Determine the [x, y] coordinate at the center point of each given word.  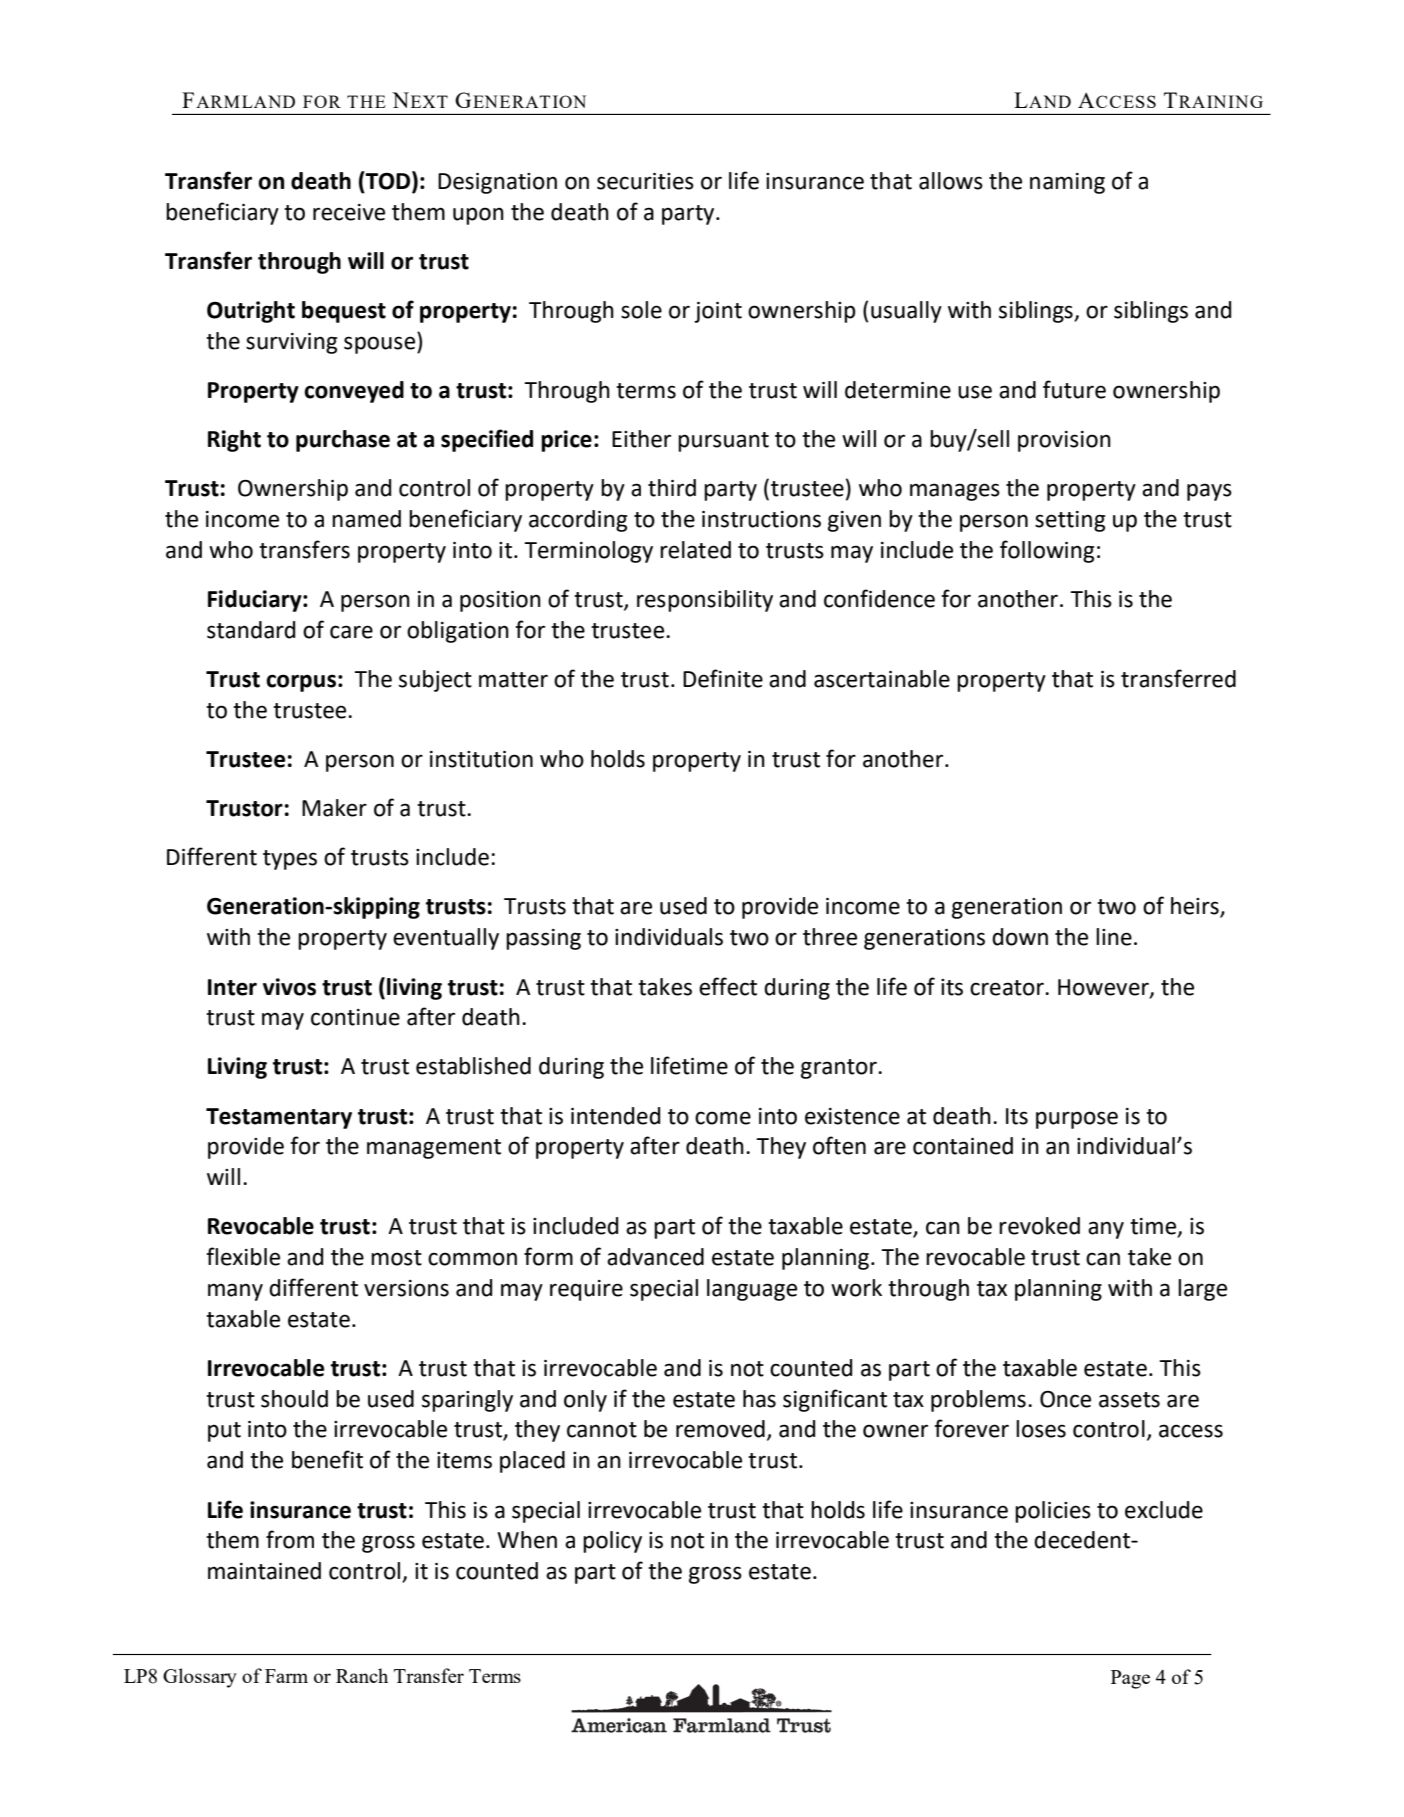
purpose [1077, 1120]
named [366, 519]
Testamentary [279, 1118]
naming [1067, 183]
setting [1070, 521]
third [672, 488]
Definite [723, 678]
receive [349, 212]
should [294, 1399]
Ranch [362, 1675]
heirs [1196, 907]
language [752, 1290]
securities [645, 181]
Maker [334, 808]
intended [615, 1116]
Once [1065, 1399]
